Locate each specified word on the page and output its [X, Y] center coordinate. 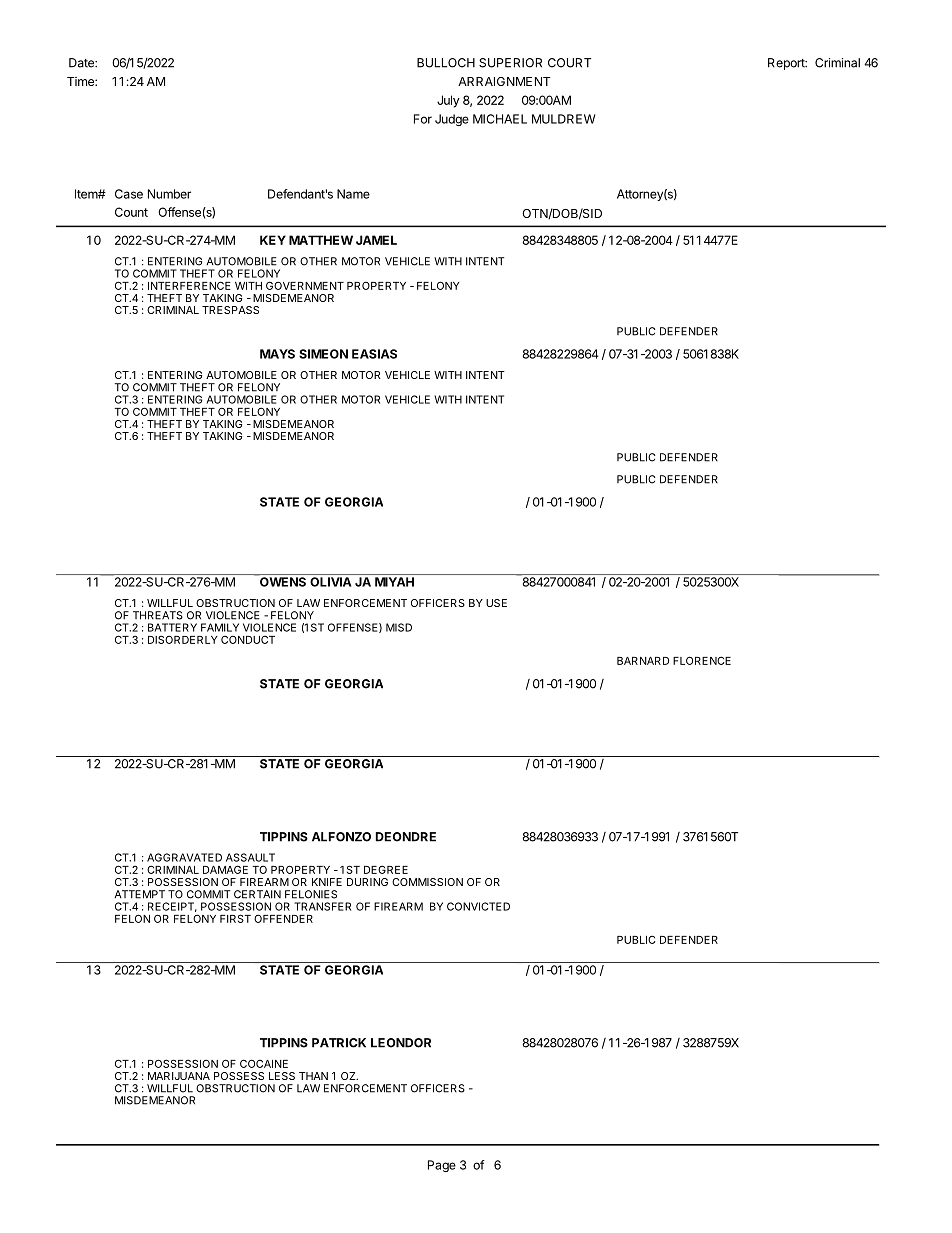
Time [81, 81]
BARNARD [643, 661]
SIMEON [323, 354]
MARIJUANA [179, 1076]
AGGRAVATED [184, 857]
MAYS [277, 354]
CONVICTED [478, 906]
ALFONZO [341, 837]
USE [496, 603]
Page [442, 1166]
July [448, 101]
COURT [569, 63]
